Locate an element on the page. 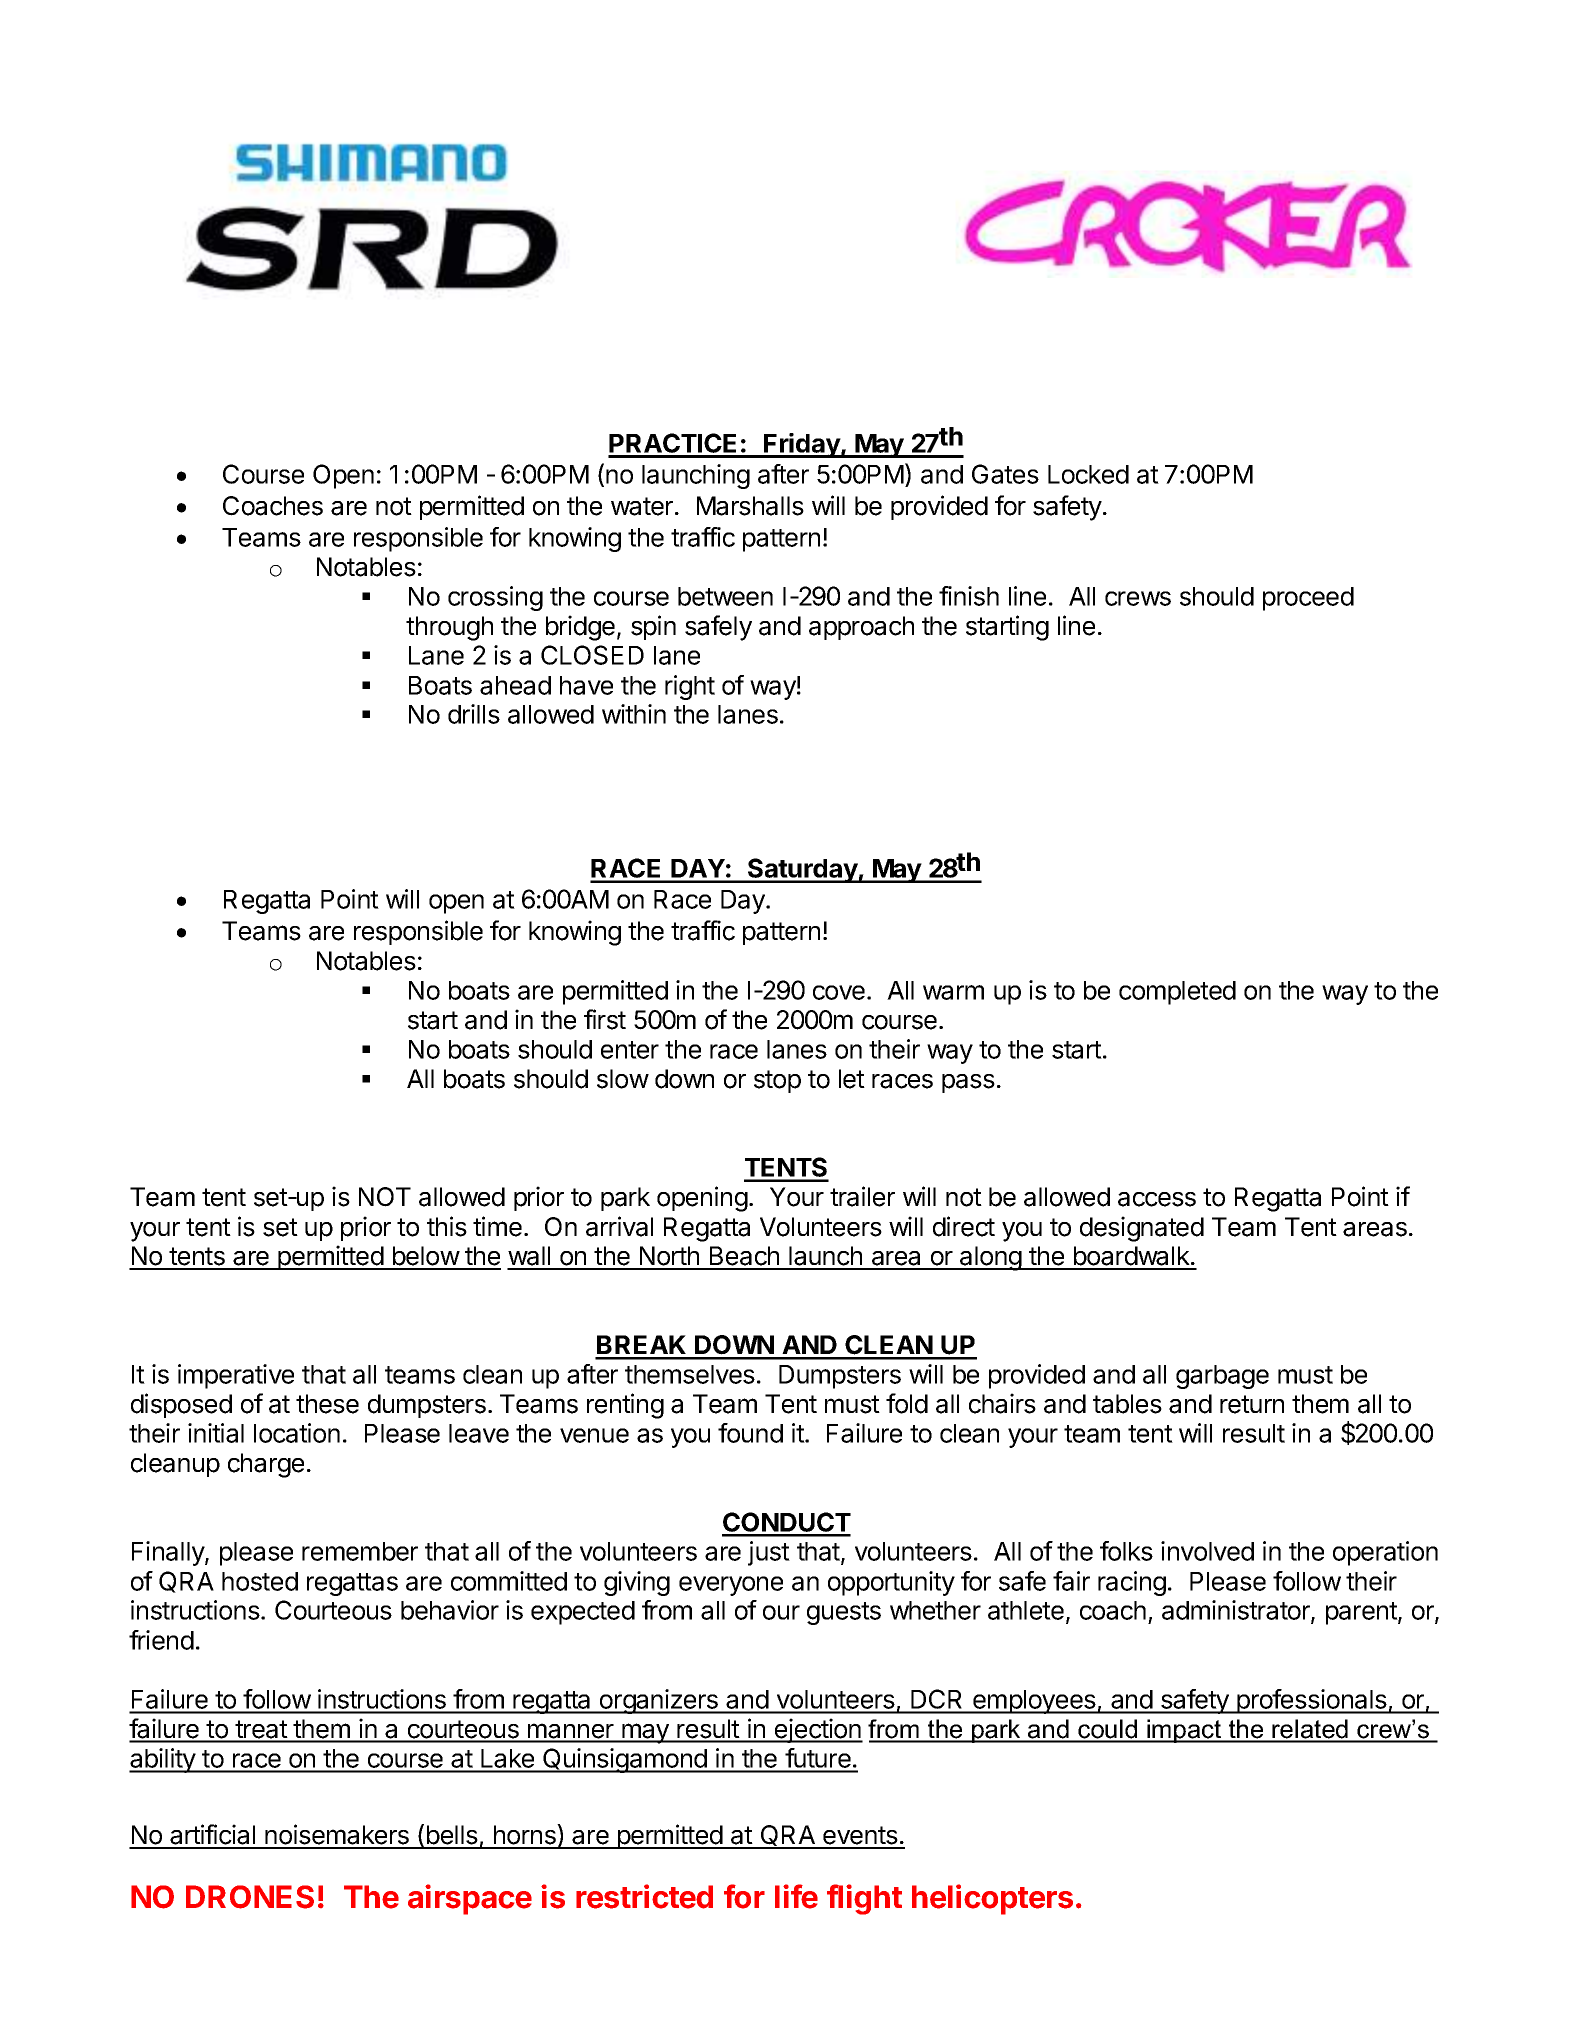 This page has width=1572, height=2034. proceed is located at coordinates (1308, 599).
